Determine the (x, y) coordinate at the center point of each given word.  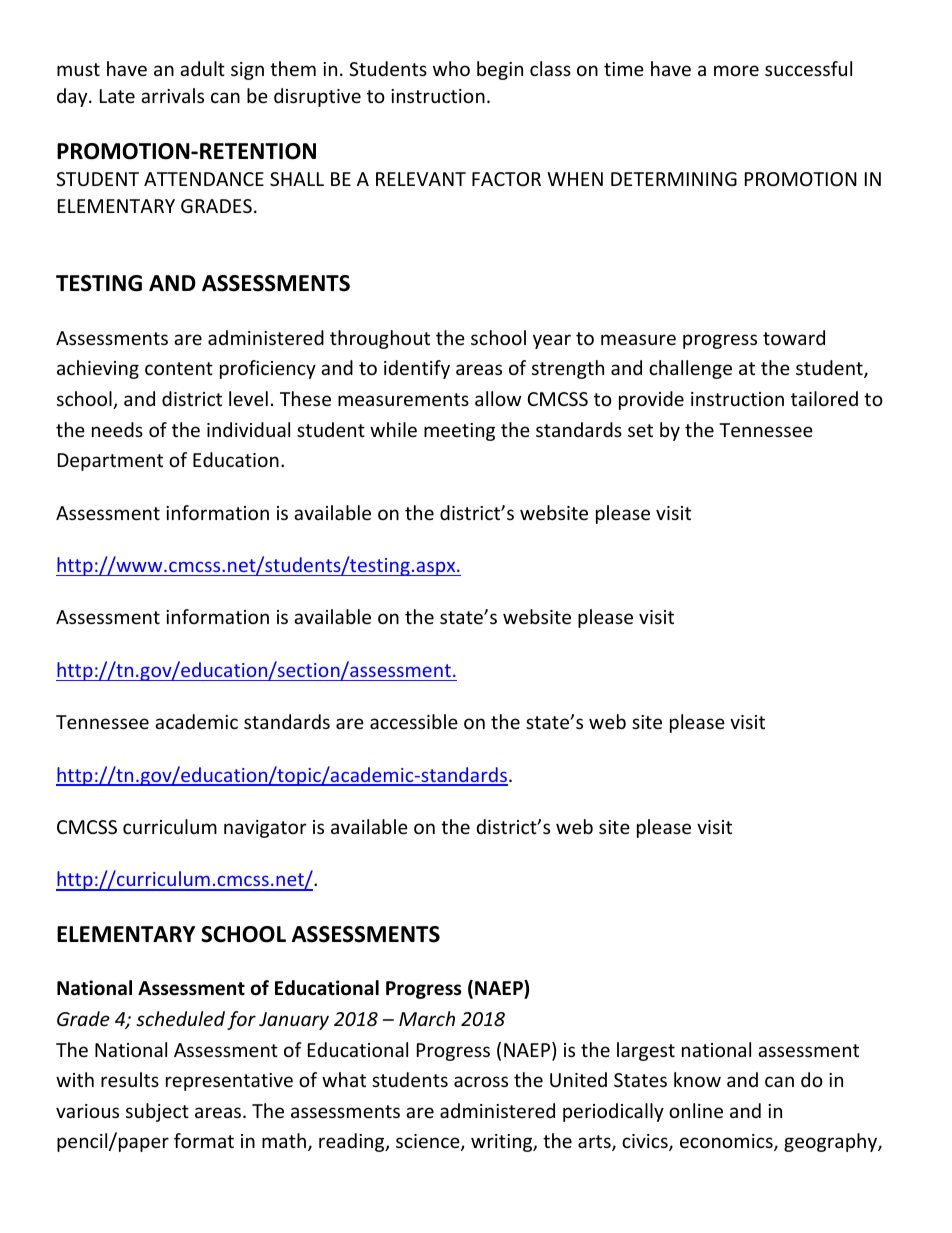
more (736, 70)
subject (157, 1112)
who (451, 68)
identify (417, 369)
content (179, 368)
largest (646, 1051)
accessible (414, 721)
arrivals (172, 95)
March (427, 1018)
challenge (690, 369)
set (640, 430)
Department (110, 462)
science (429, 1142)
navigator (265, 829)
